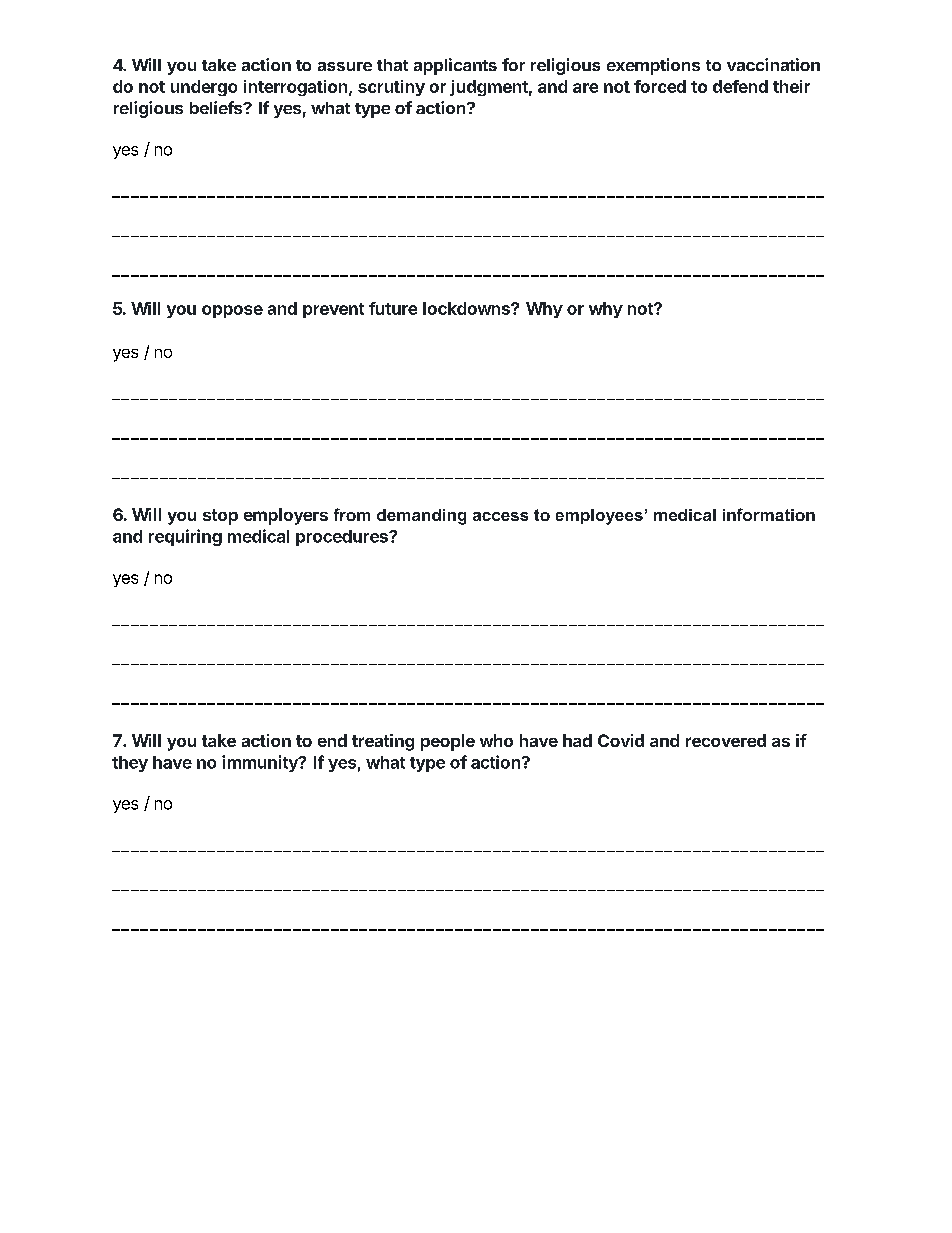 The width and height of the screenshot is (952, 1233). Describe the element at coordinates (740, 86) in the screenshot. I see `defend` at that location.
